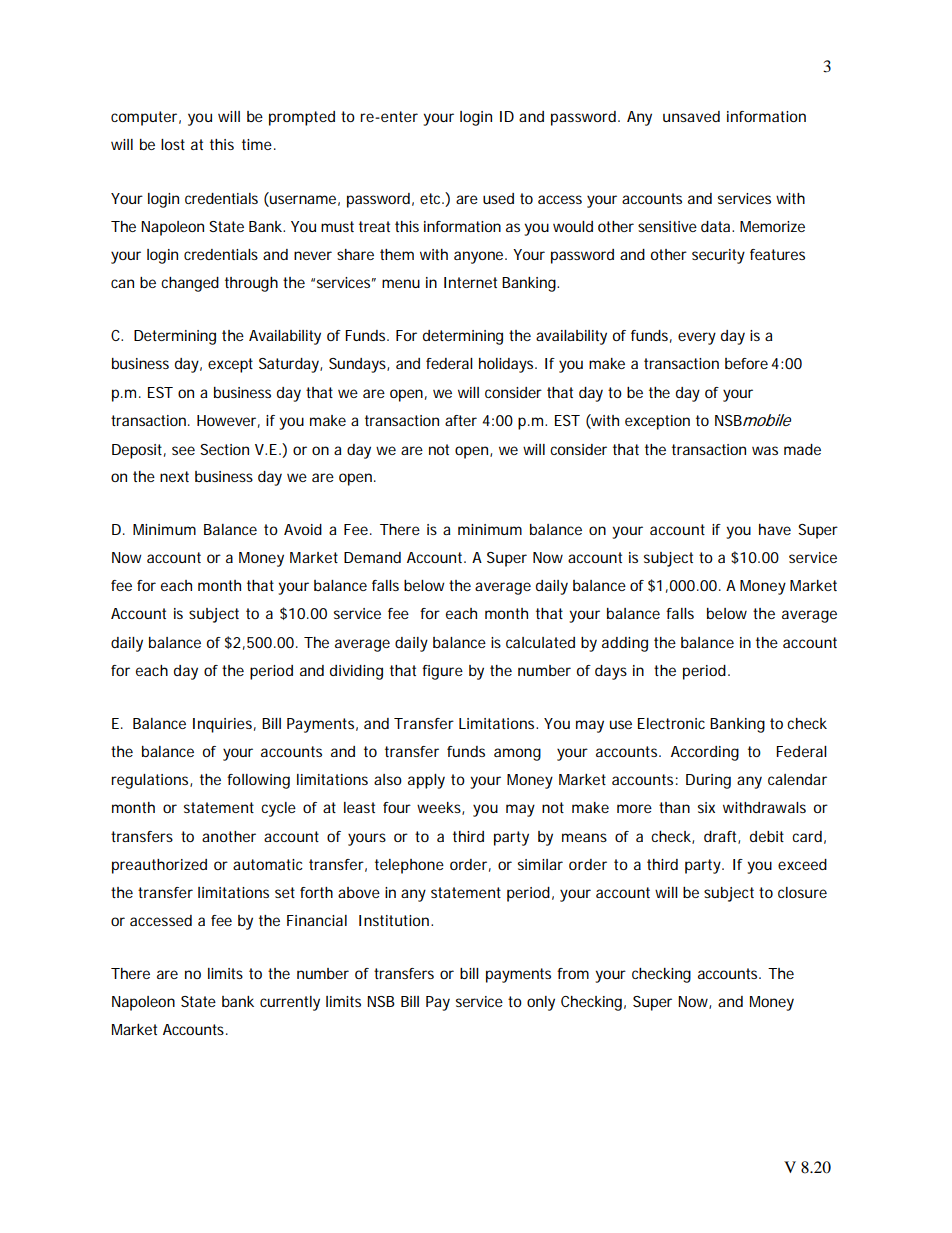 The image size is (952, 1233). I want to click on Avoid, so click(303, 529).
